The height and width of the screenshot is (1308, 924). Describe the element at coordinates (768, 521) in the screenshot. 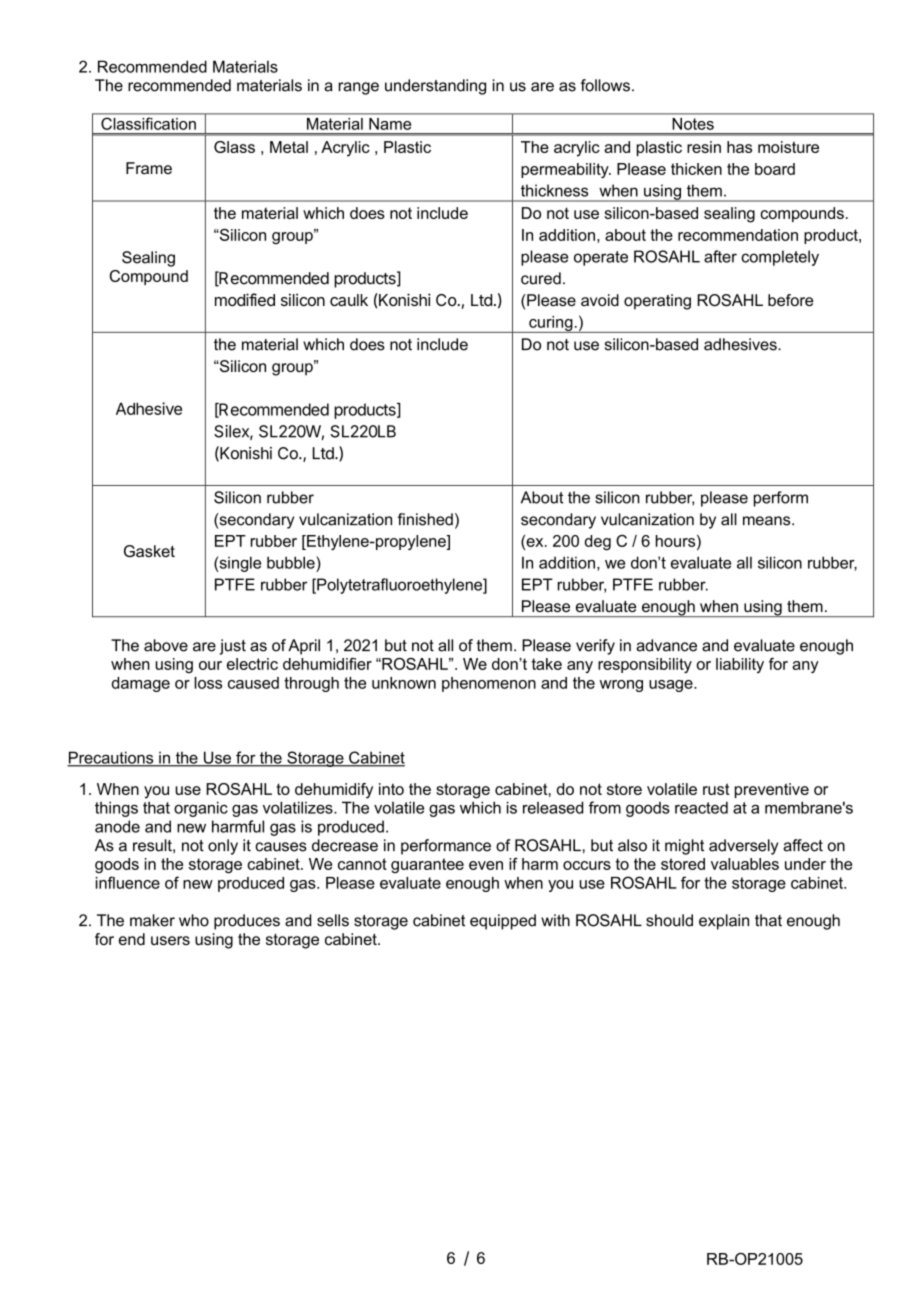

I see `means` at that location.
